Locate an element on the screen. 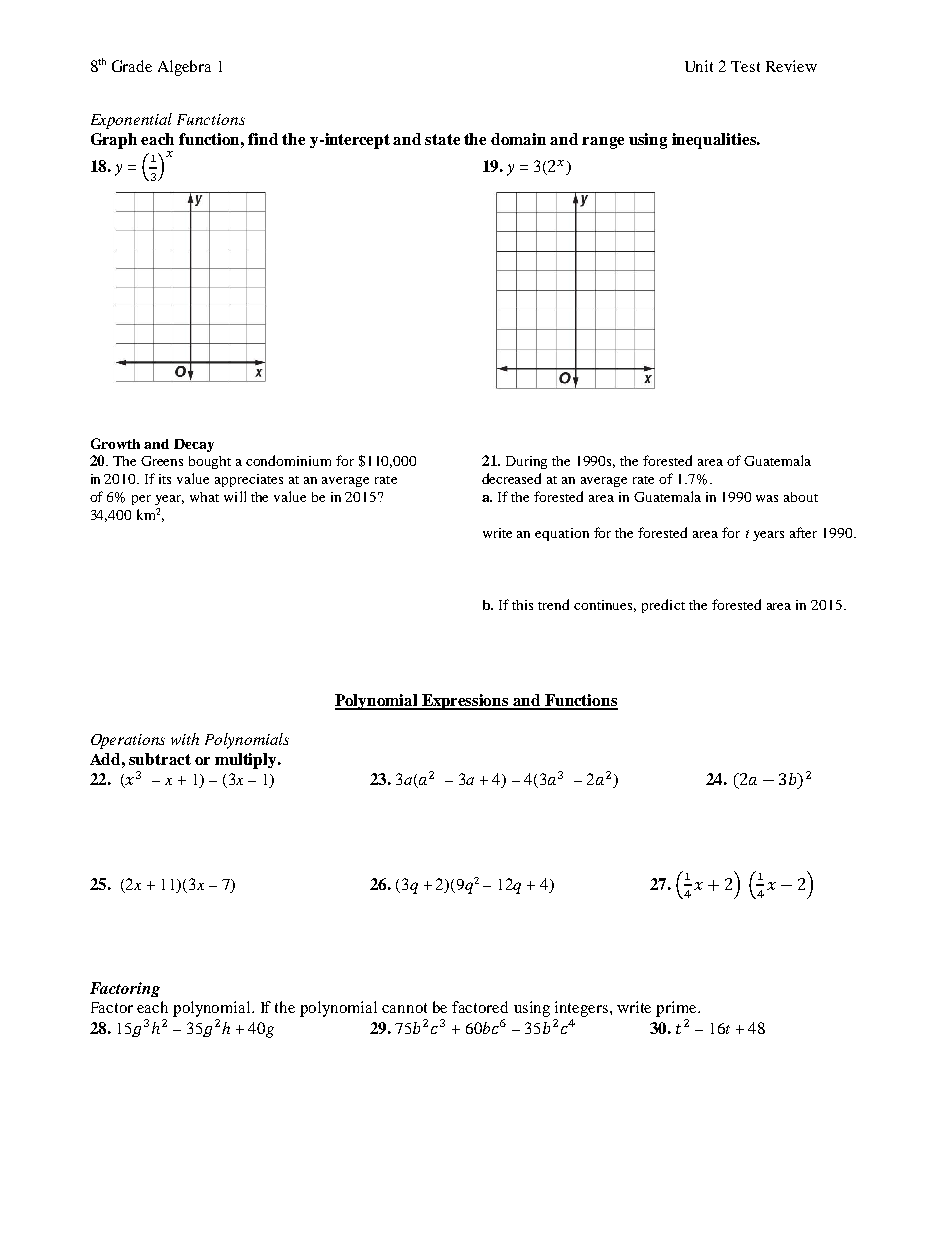 Image resolution: width=952 pixels, height=1233 pixels. with is located at coordinates (185, 739).
